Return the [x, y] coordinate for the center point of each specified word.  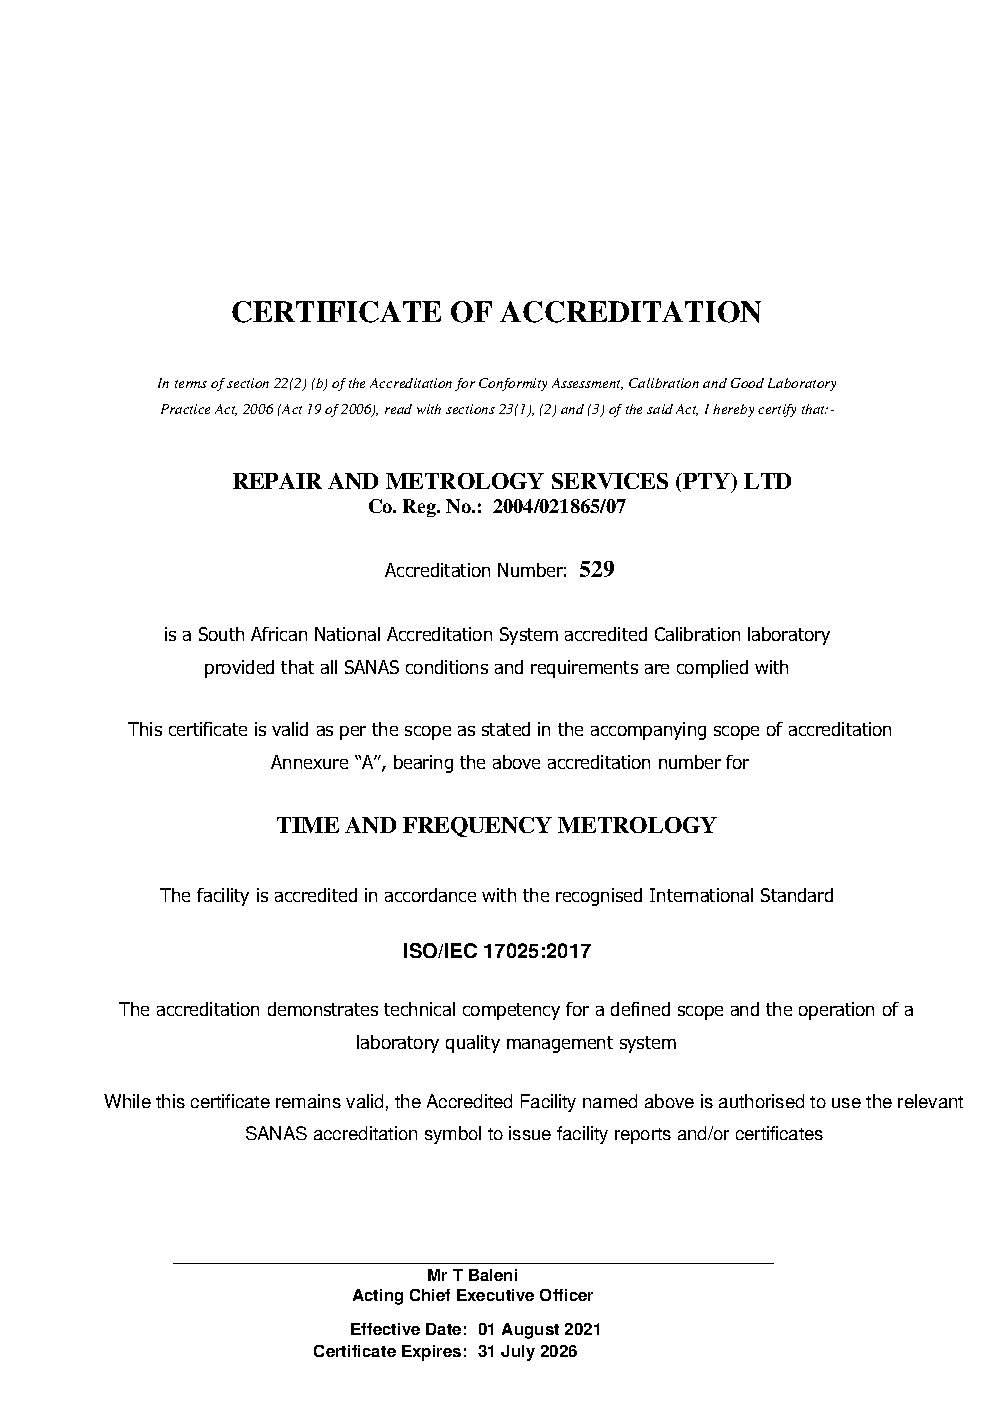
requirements [584, 669]
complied [712, 669]
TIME [308, 825]
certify [777, 410]
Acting [378, 1297]
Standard [797, 895]
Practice [185, 409]
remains [308, 1101]
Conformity [513, 384]
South [221, 634]
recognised [599, 897]
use [846, 1103]
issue [530, 1133]
